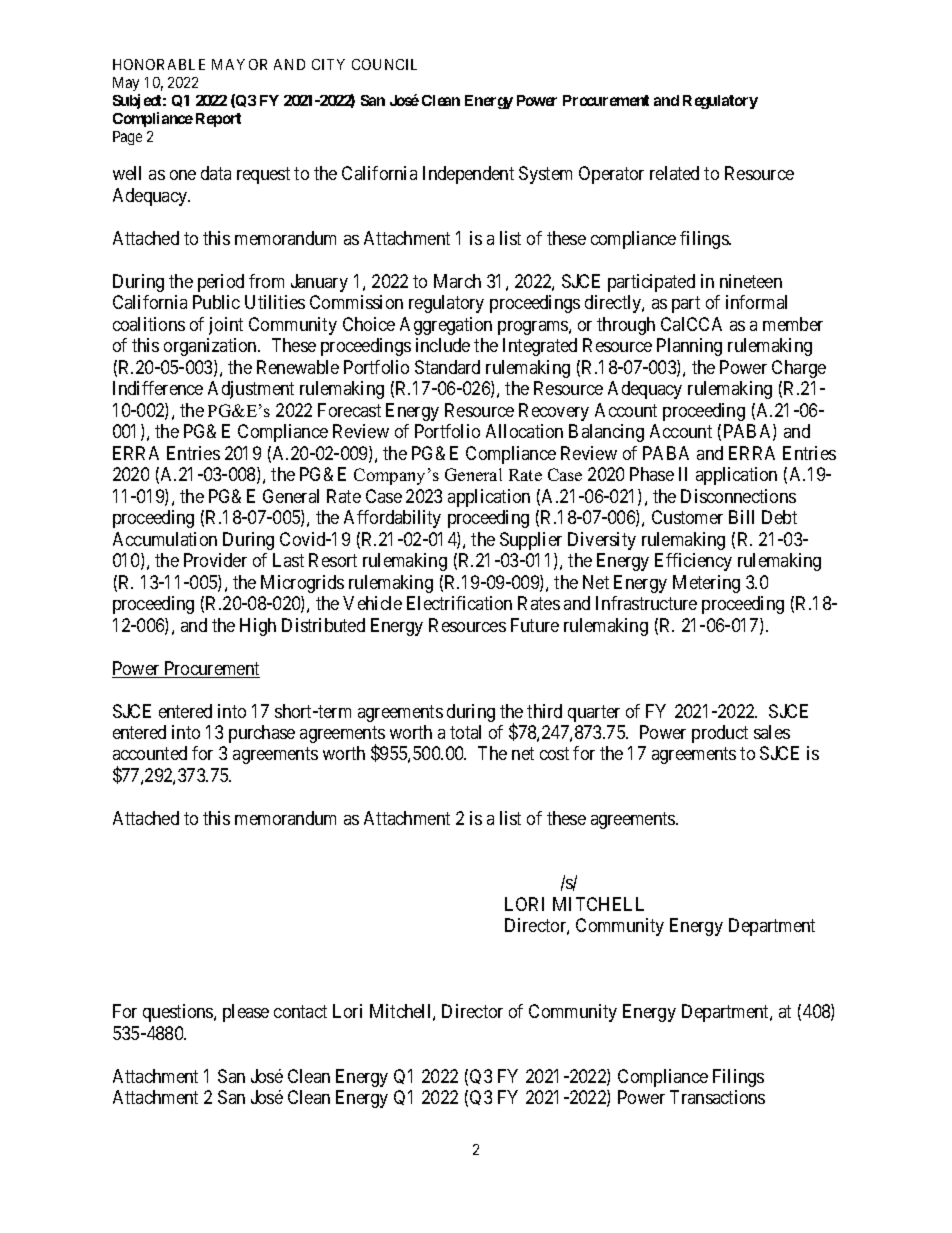 The height and width of the document is (1233, 952). Describe the element at coordinates (218, 120) in the document. I see `Report` at that location.
